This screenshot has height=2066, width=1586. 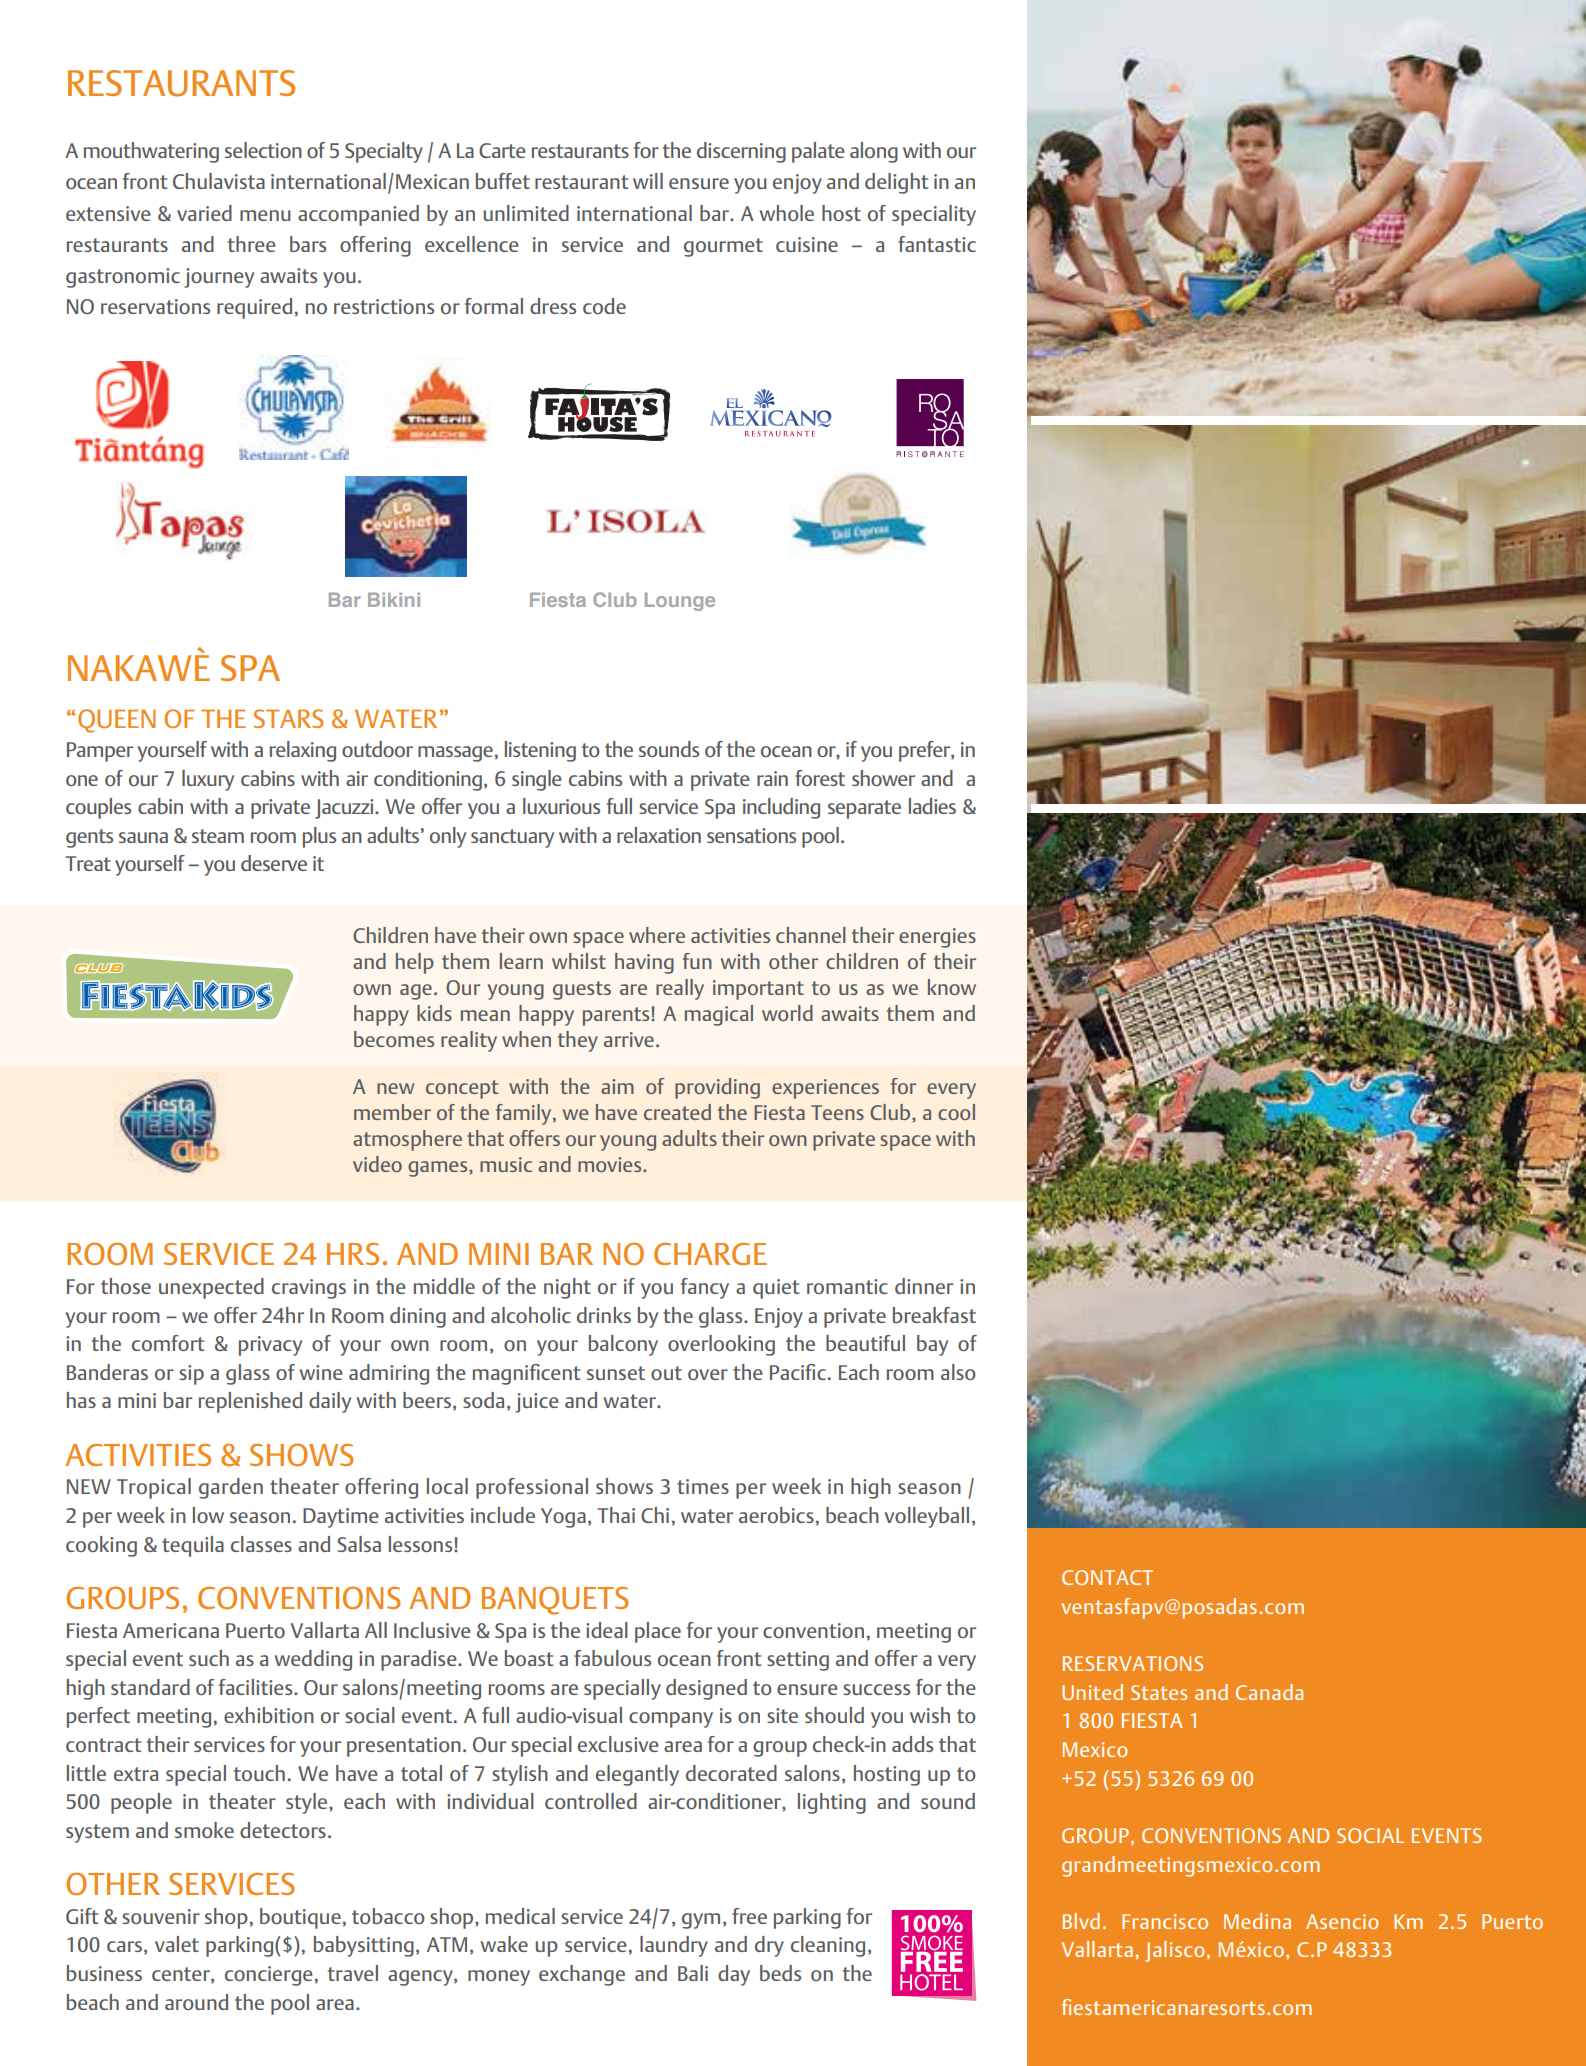 What do you see at coordinates (937, 244) in the screenshot?
I see `fantastic` at bounding box center [937, 244].
